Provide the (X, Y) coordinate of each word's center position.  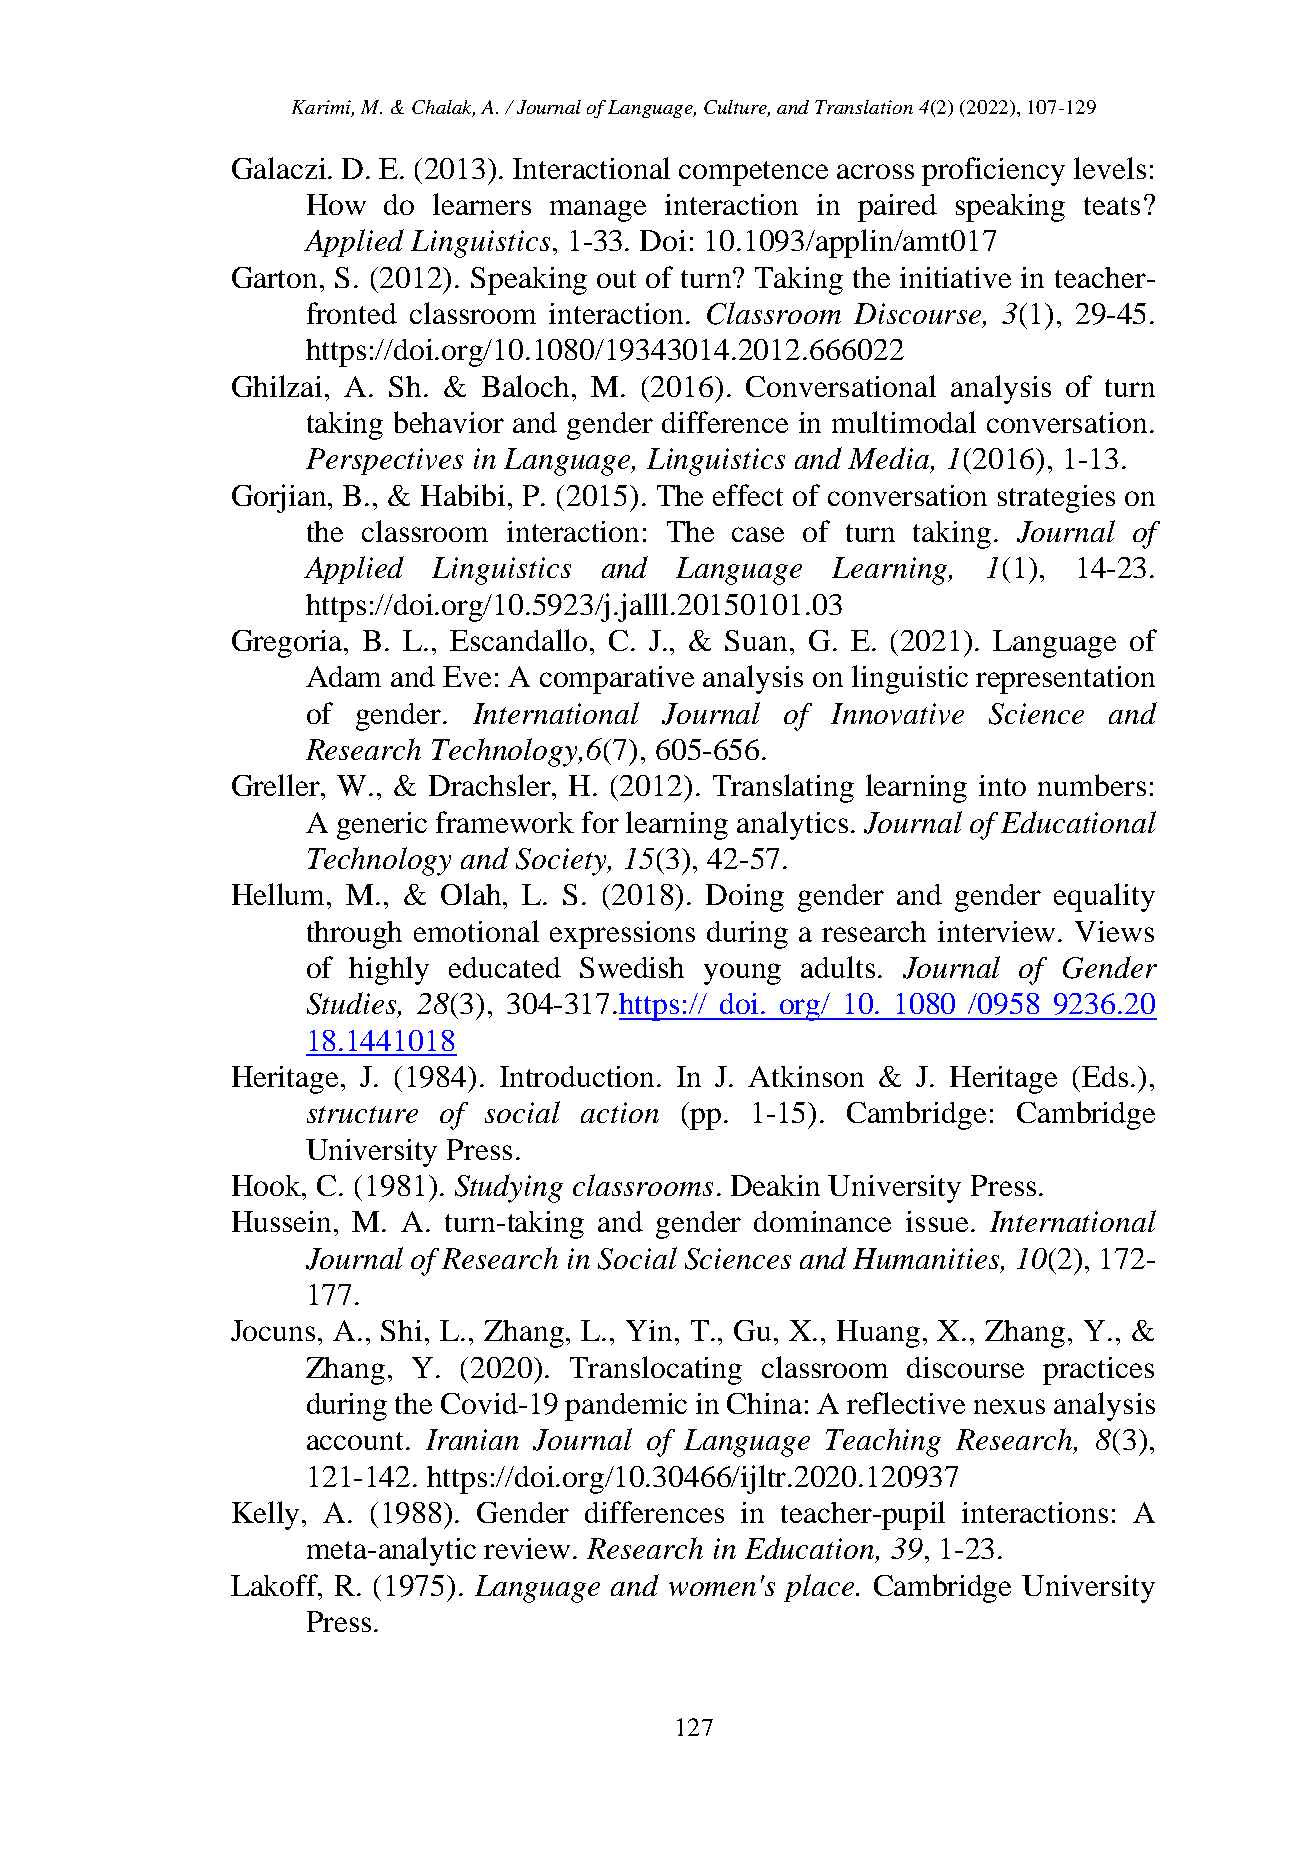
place (819, 1588)
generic (382, 826)
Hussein (283, 1221)
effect (748, 495)
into (1002, 785)
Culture (737, 108)
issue (937, 1221)
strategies (1056, 499)
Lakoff (276, 1586)
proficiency (993, 171)
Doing (745, 898)
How (336, 204)
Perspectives (384, 461)
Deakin (775, 1185)
